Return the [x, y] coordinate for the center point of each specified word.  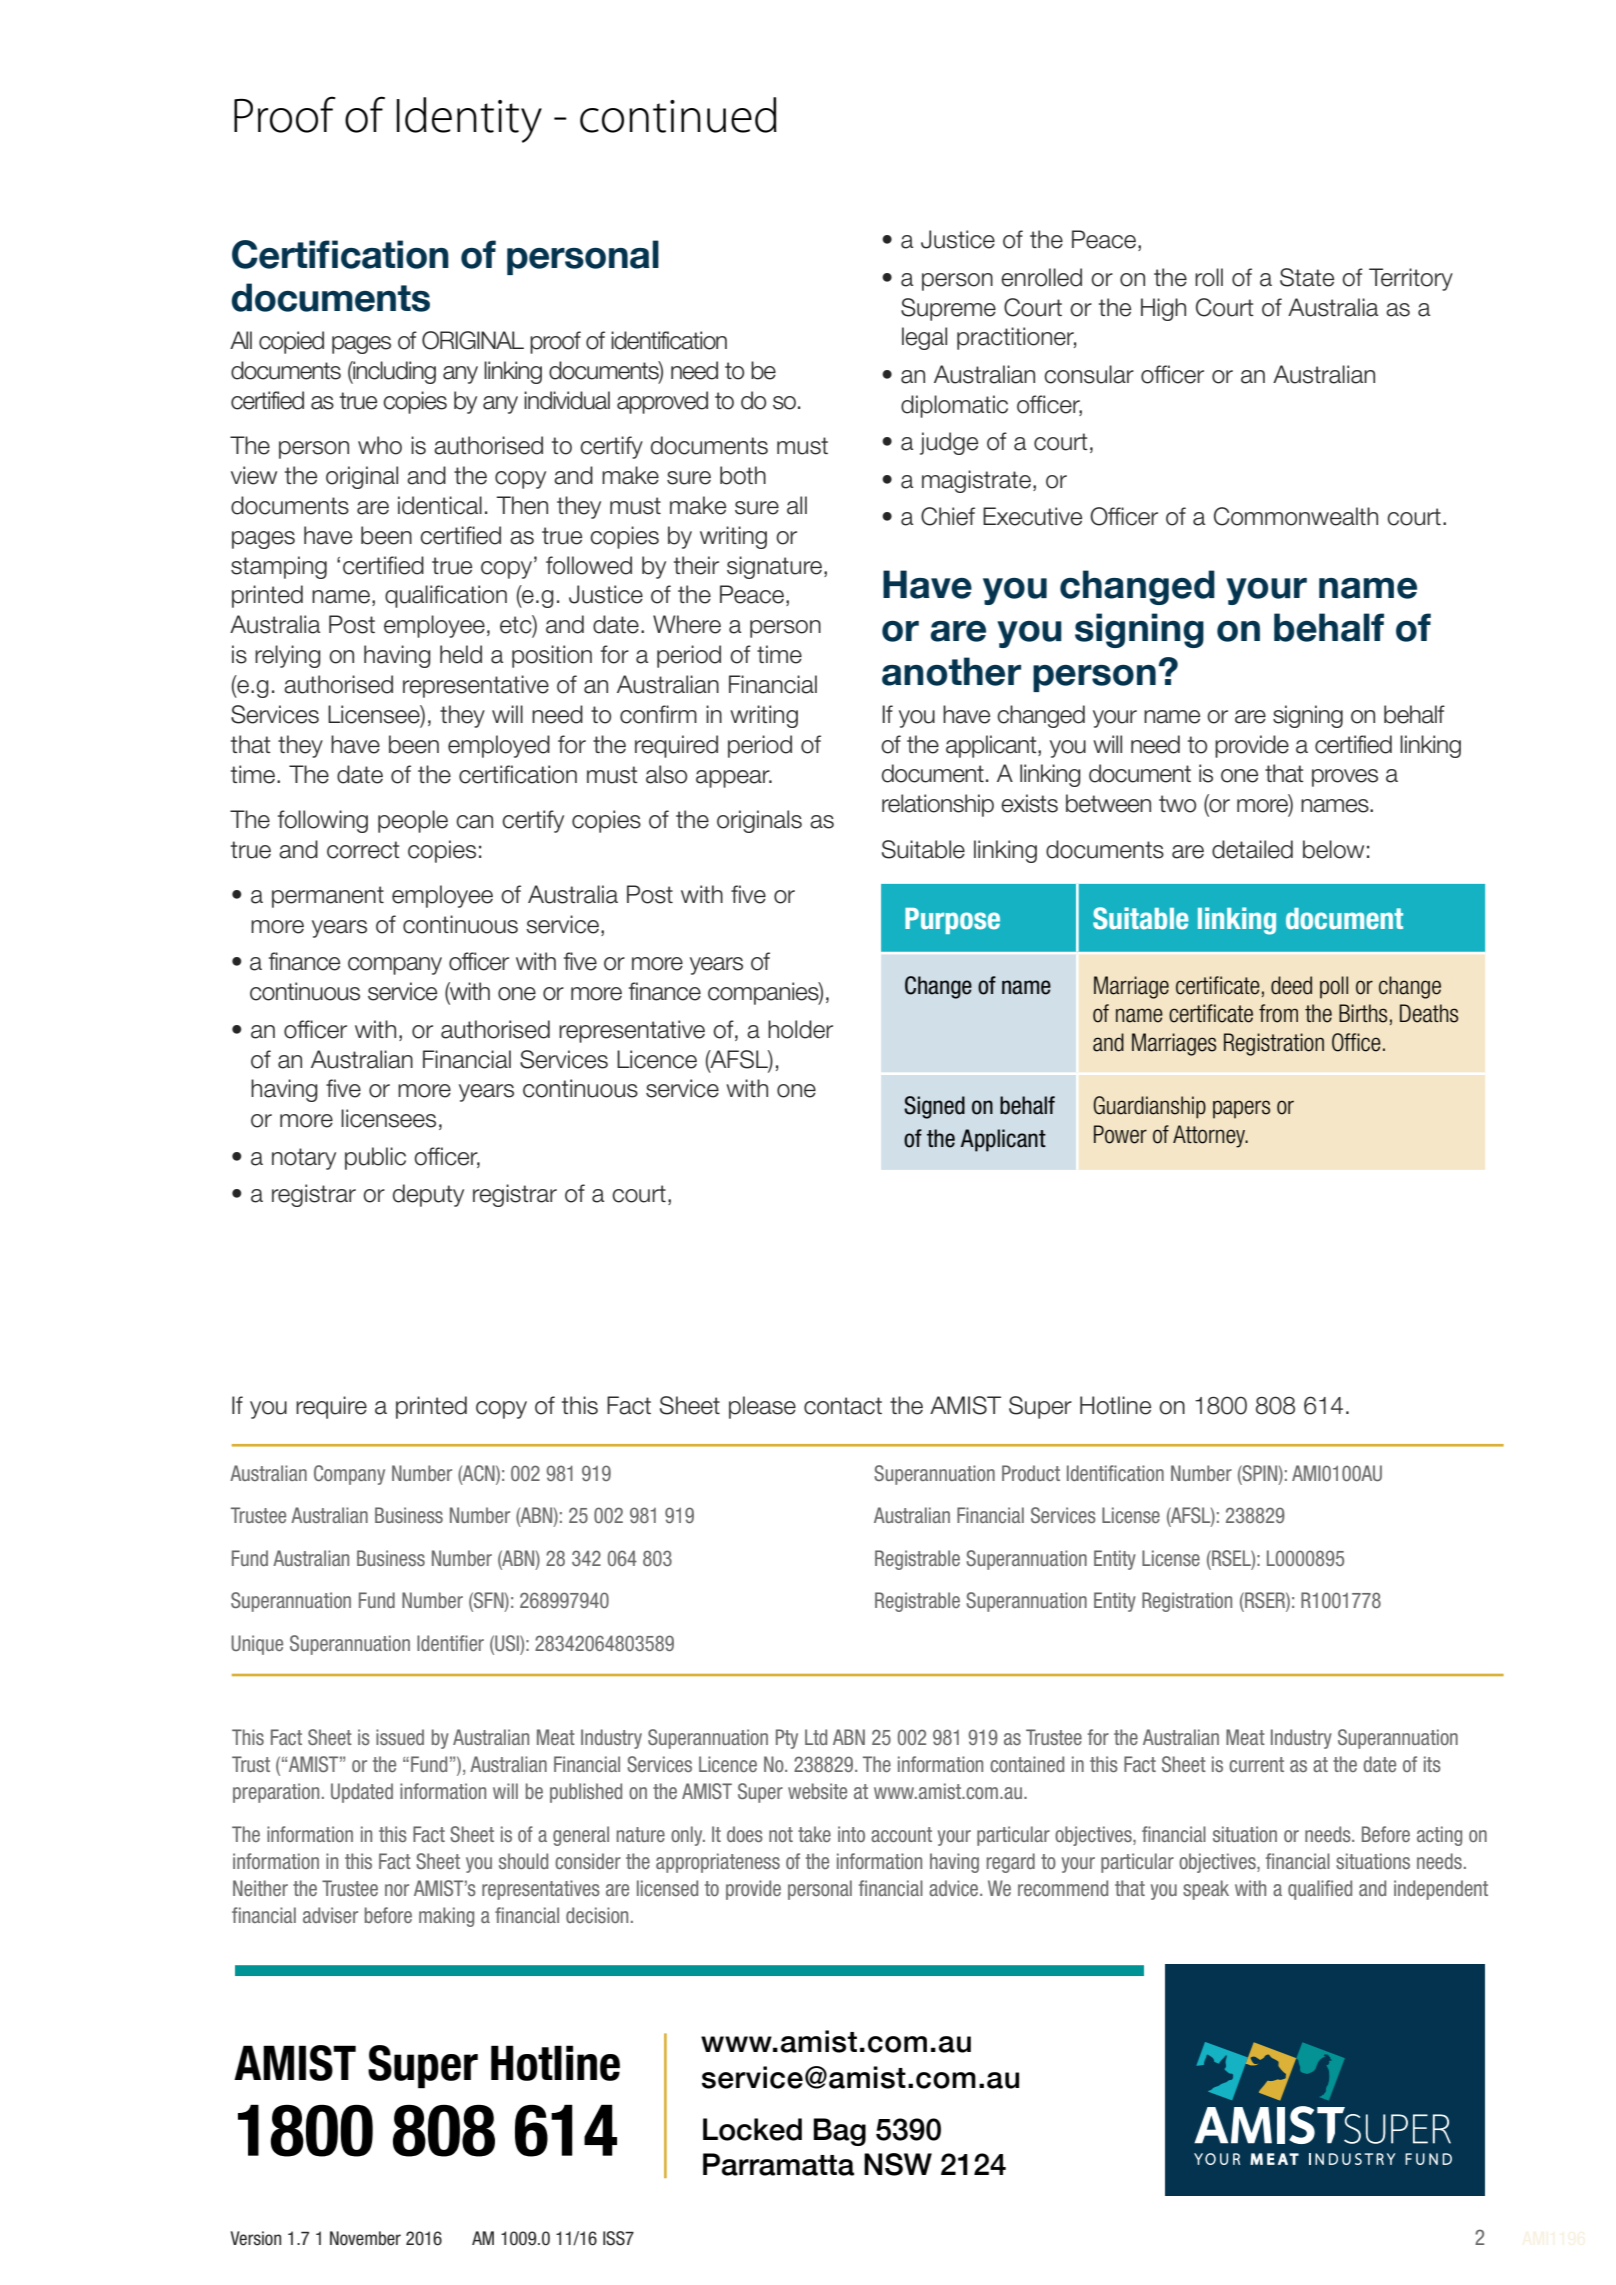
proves [1345, 778]
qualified [1320, 1890]
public [375, 1158]
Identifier [450, 1643]
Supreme [948, 309]
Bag [839, 2132]
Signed [934, 1107]
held [461, 654]
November [365, 2238]
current [1256, 1764]
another [951, 671]
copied [291, 342]
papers [1241, 1109]
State [1307, 277]
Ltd [816, 1737]
